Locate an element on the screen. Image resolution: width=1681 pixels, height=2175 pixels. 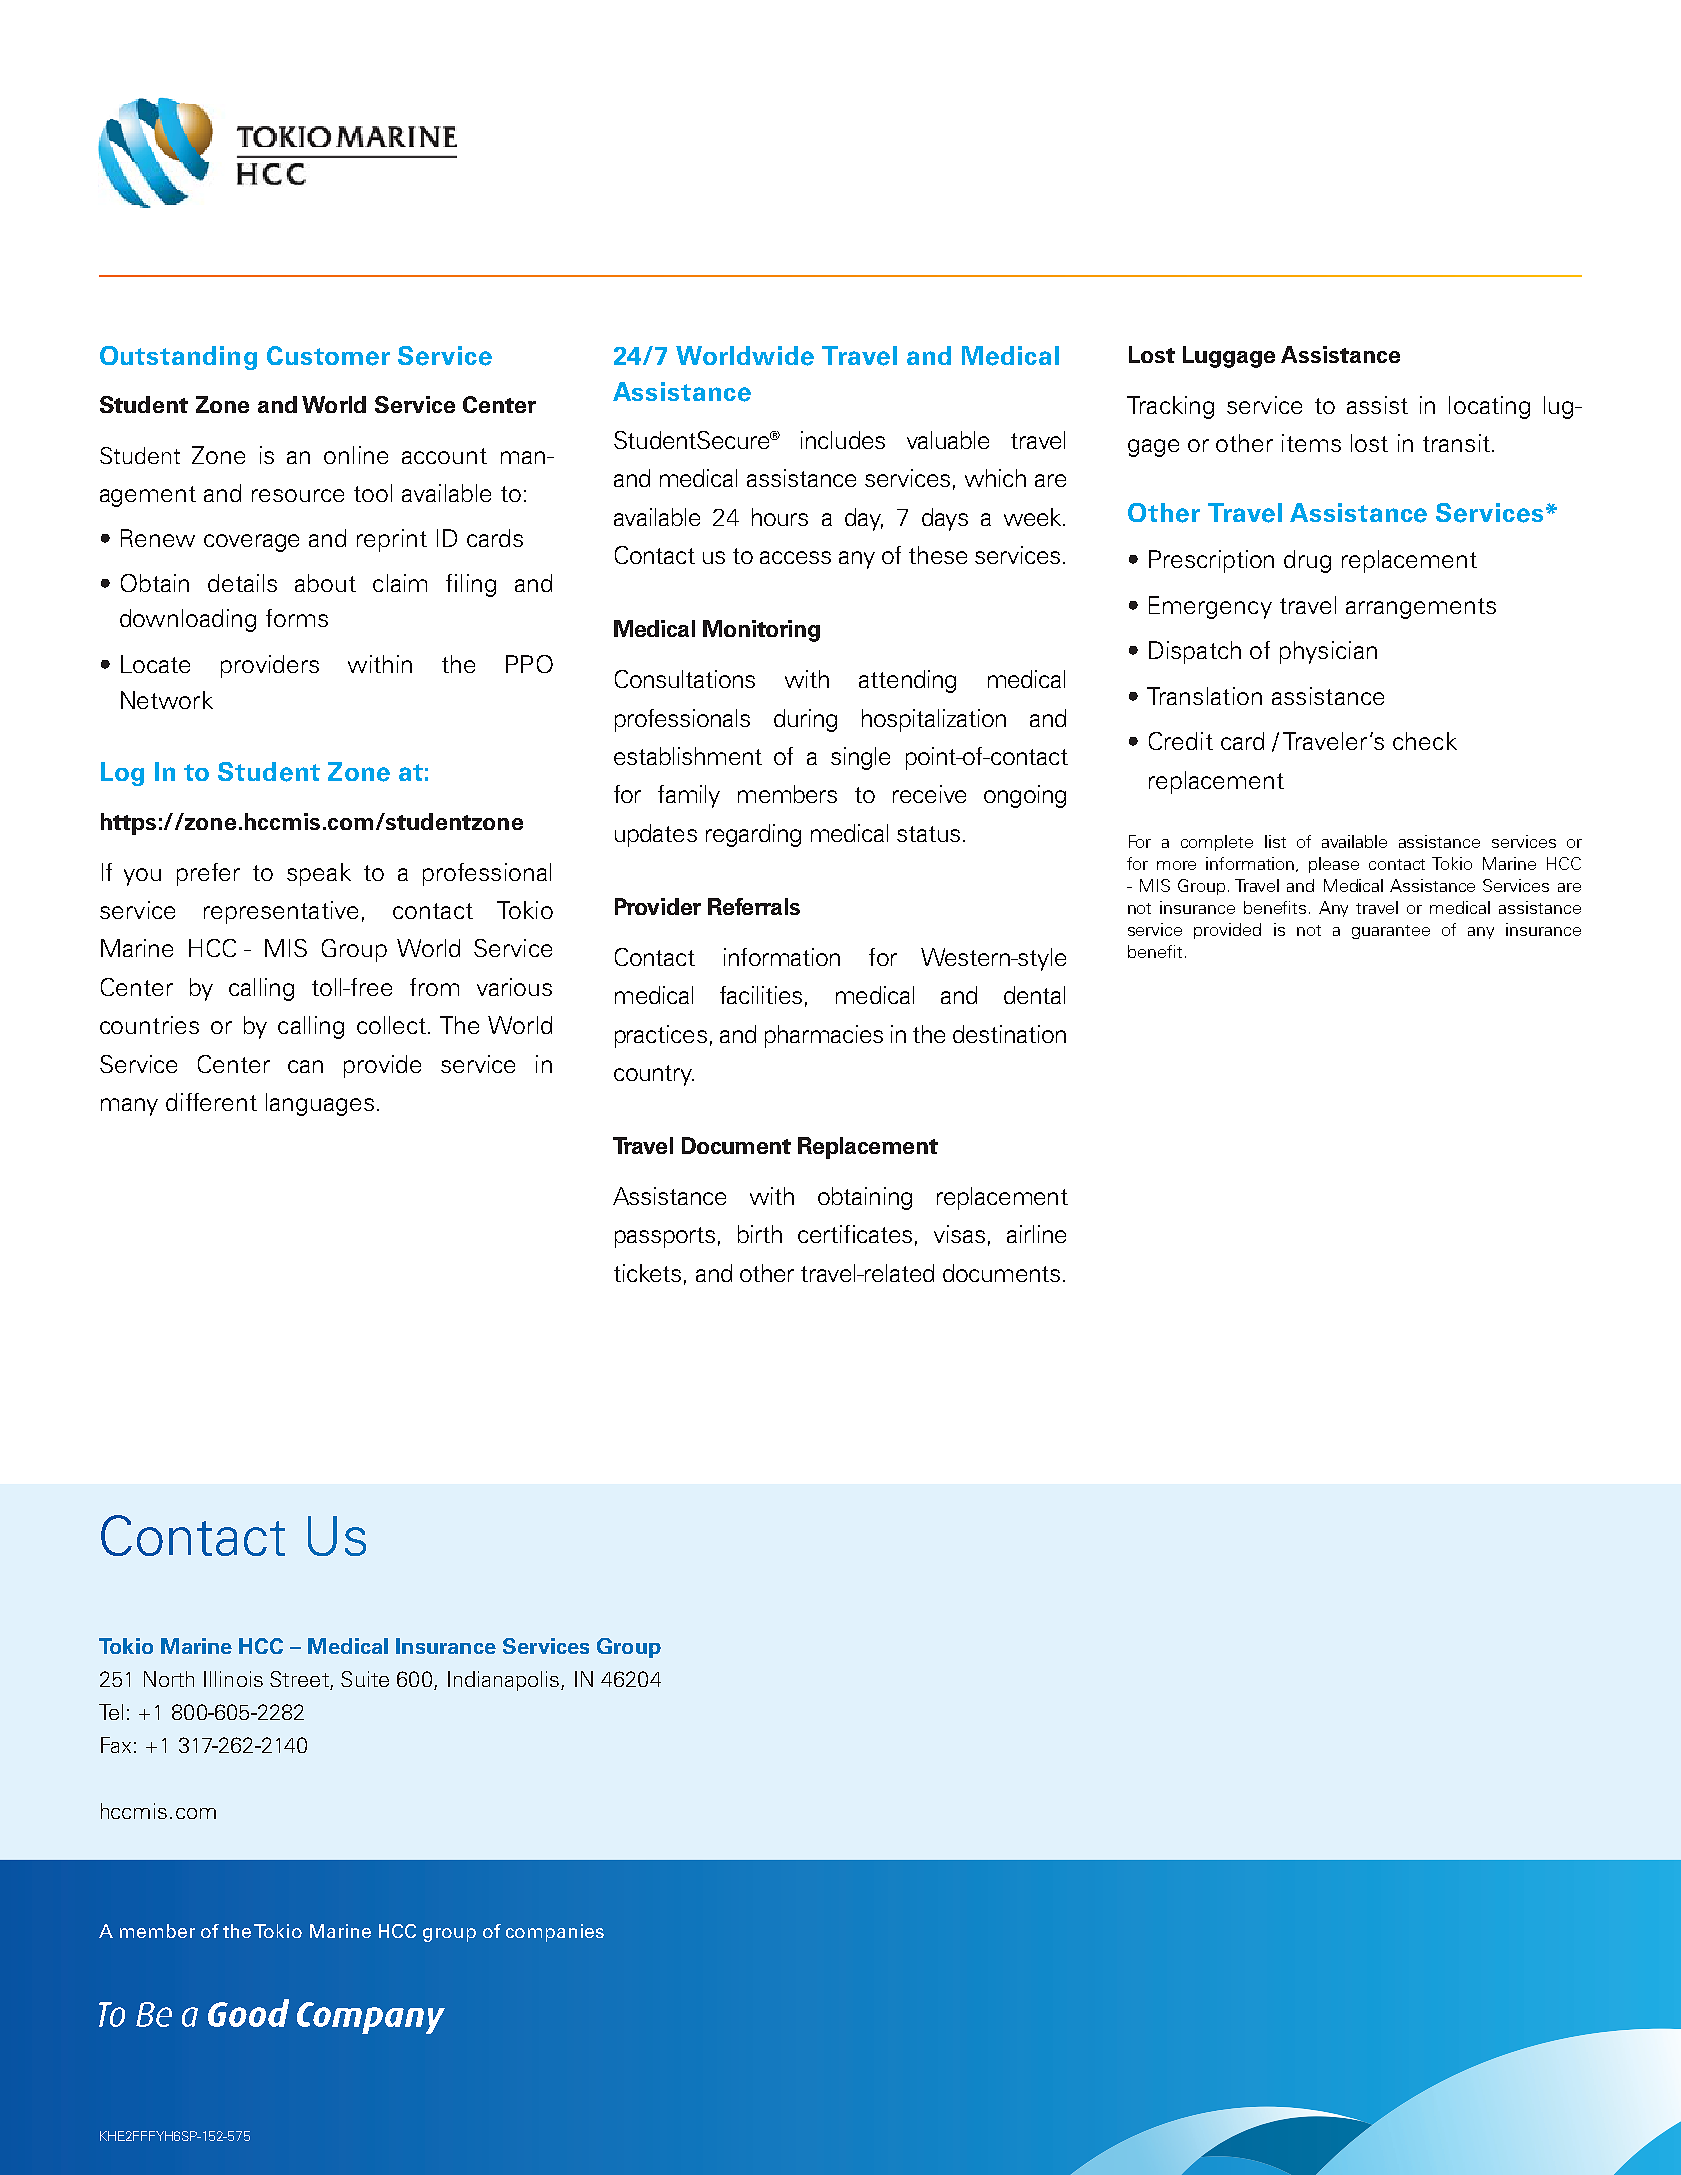
languages is located at coordinates (320, 1104).
